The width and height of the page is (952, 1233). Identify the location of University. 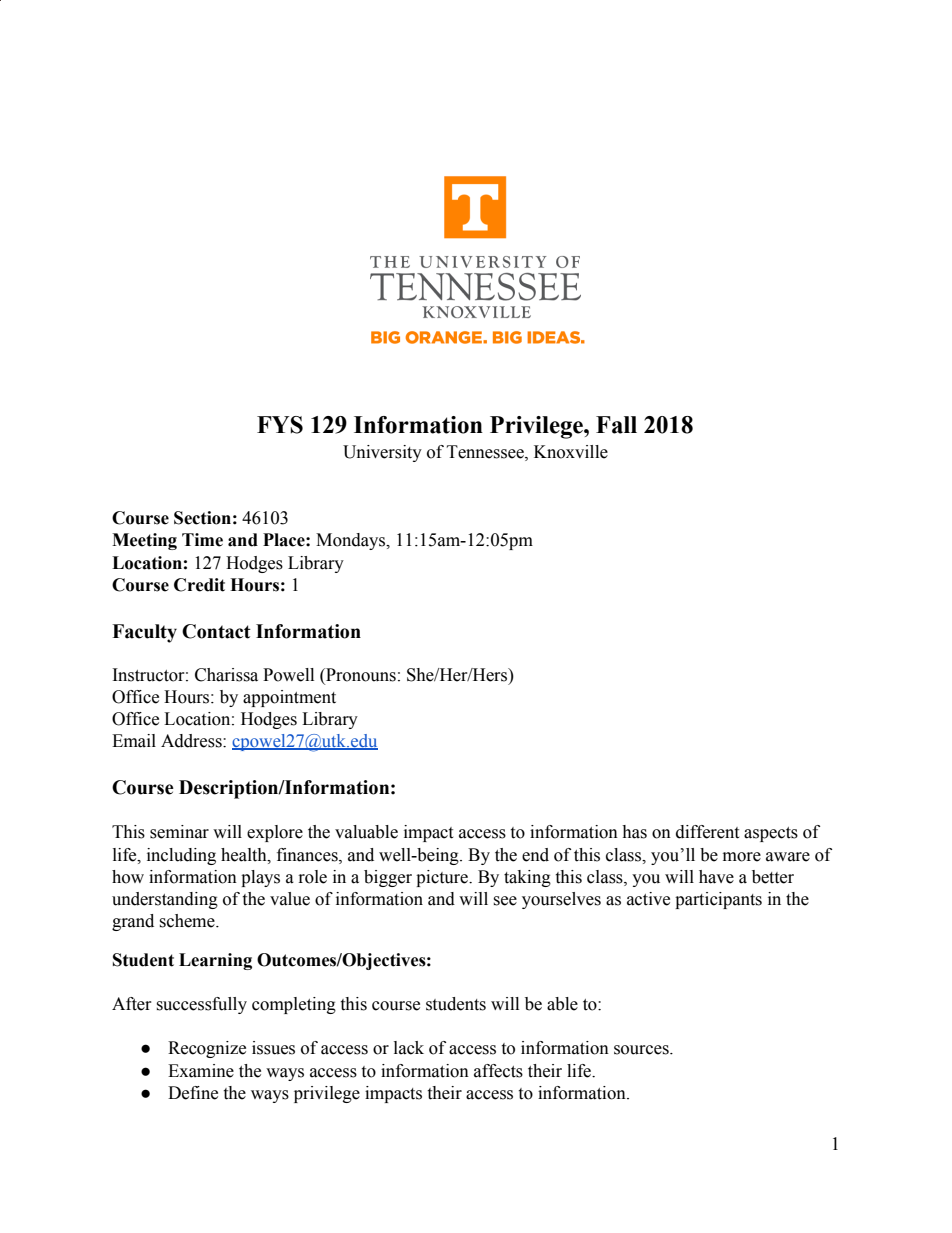
(382, 453).
